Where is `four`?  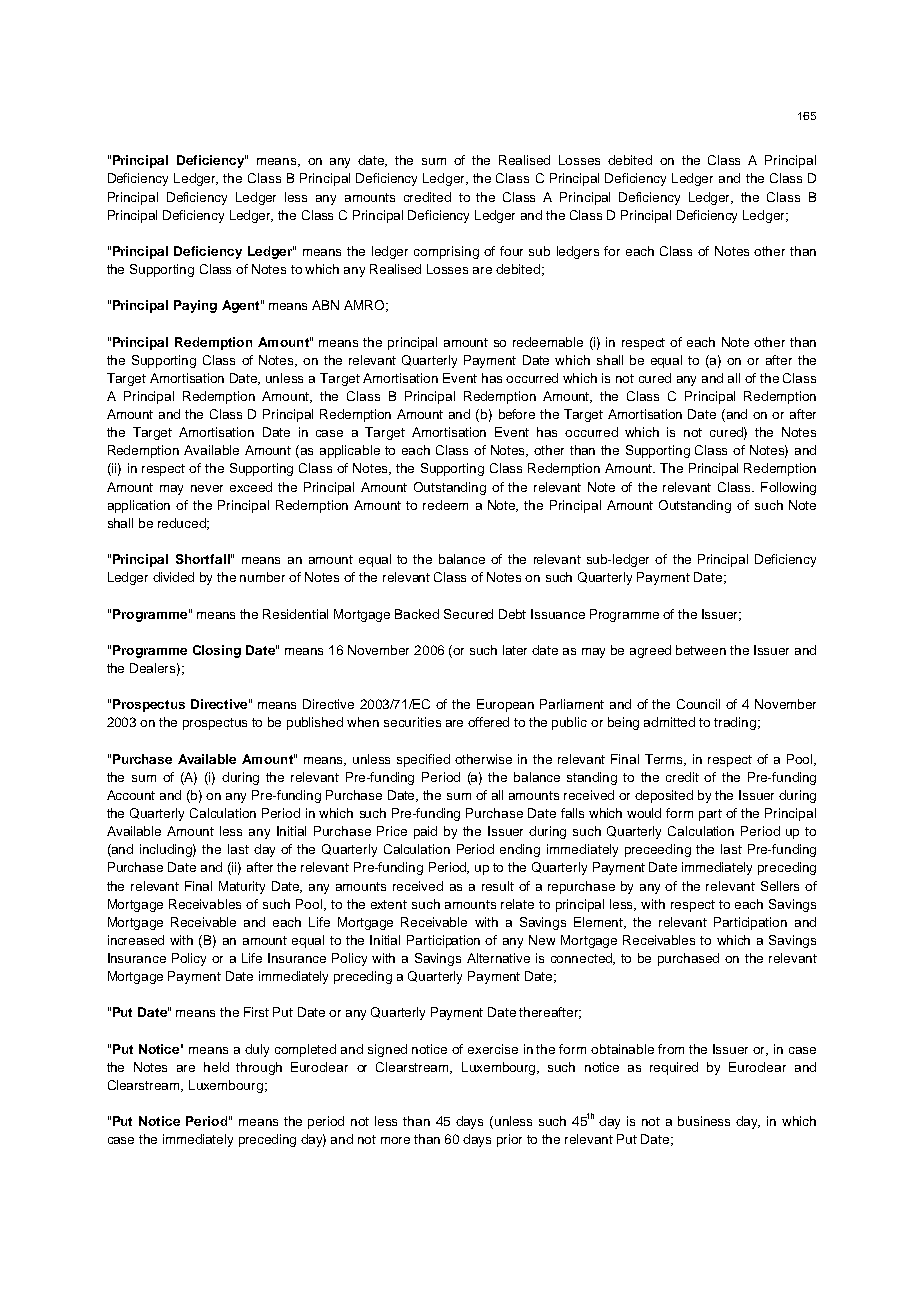 four is located at coordinates (511, 251).
